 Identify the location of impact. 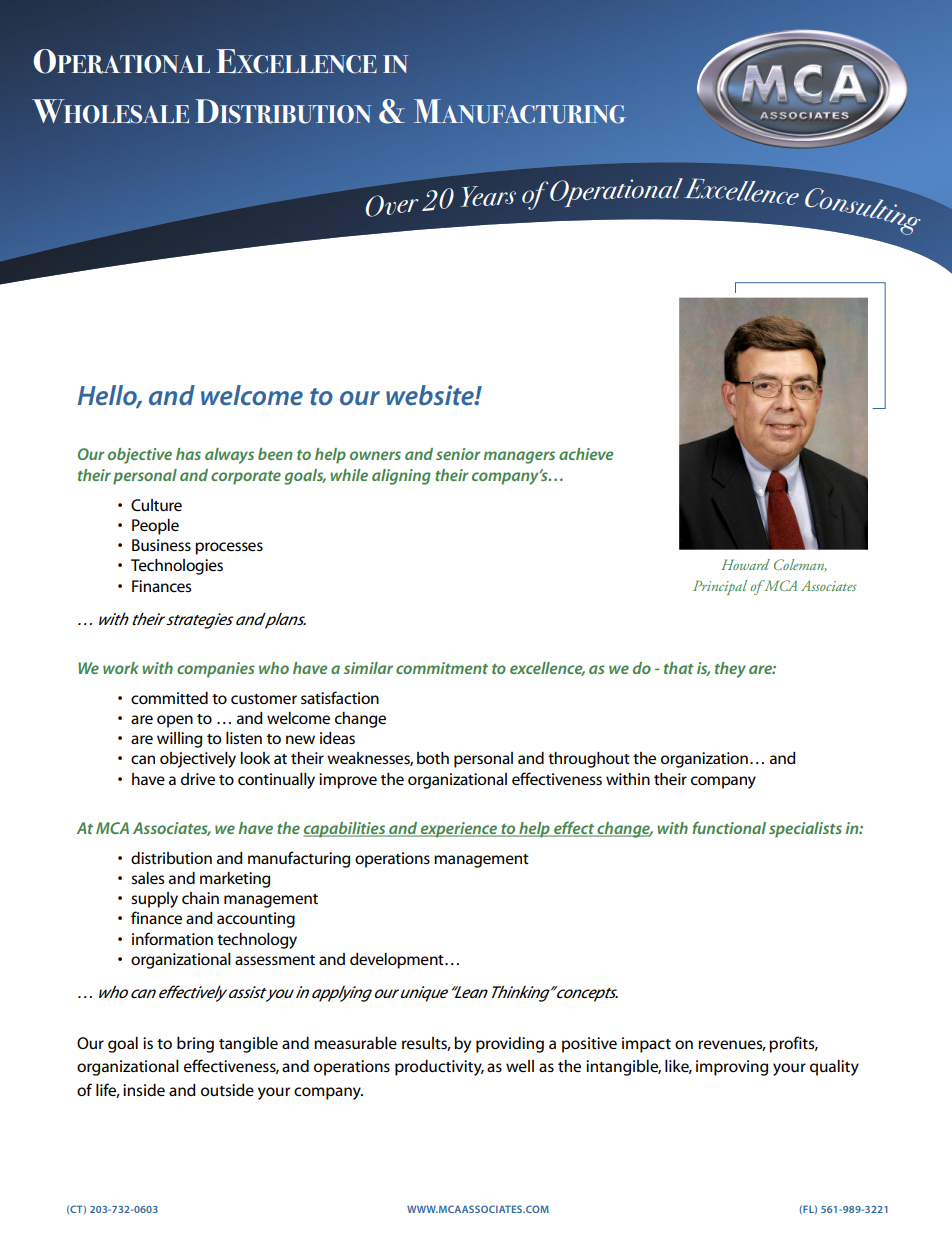
(646, 1045).
